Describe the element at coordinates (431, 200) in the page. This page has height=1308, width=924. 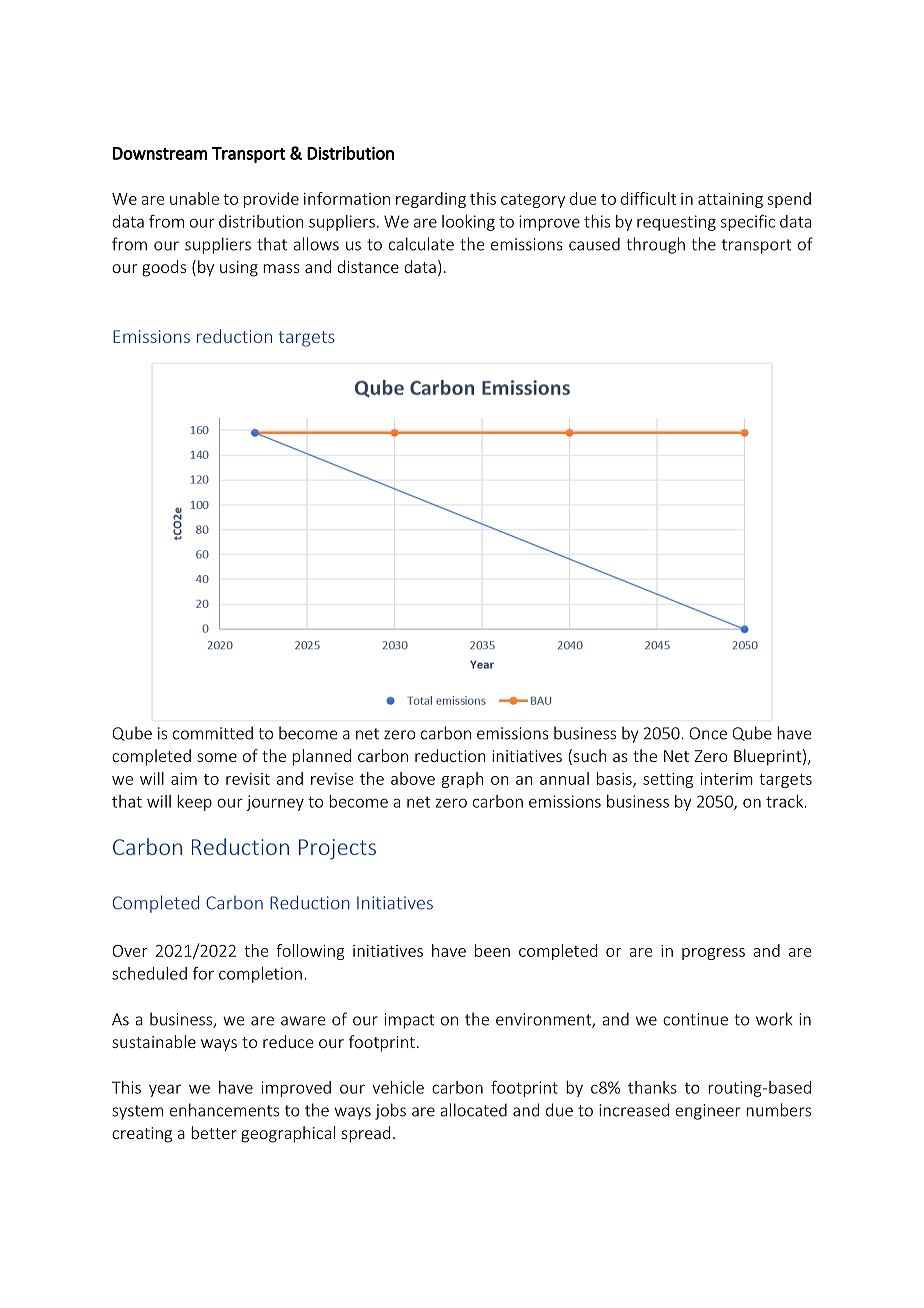
I see `regarding` at that location.
